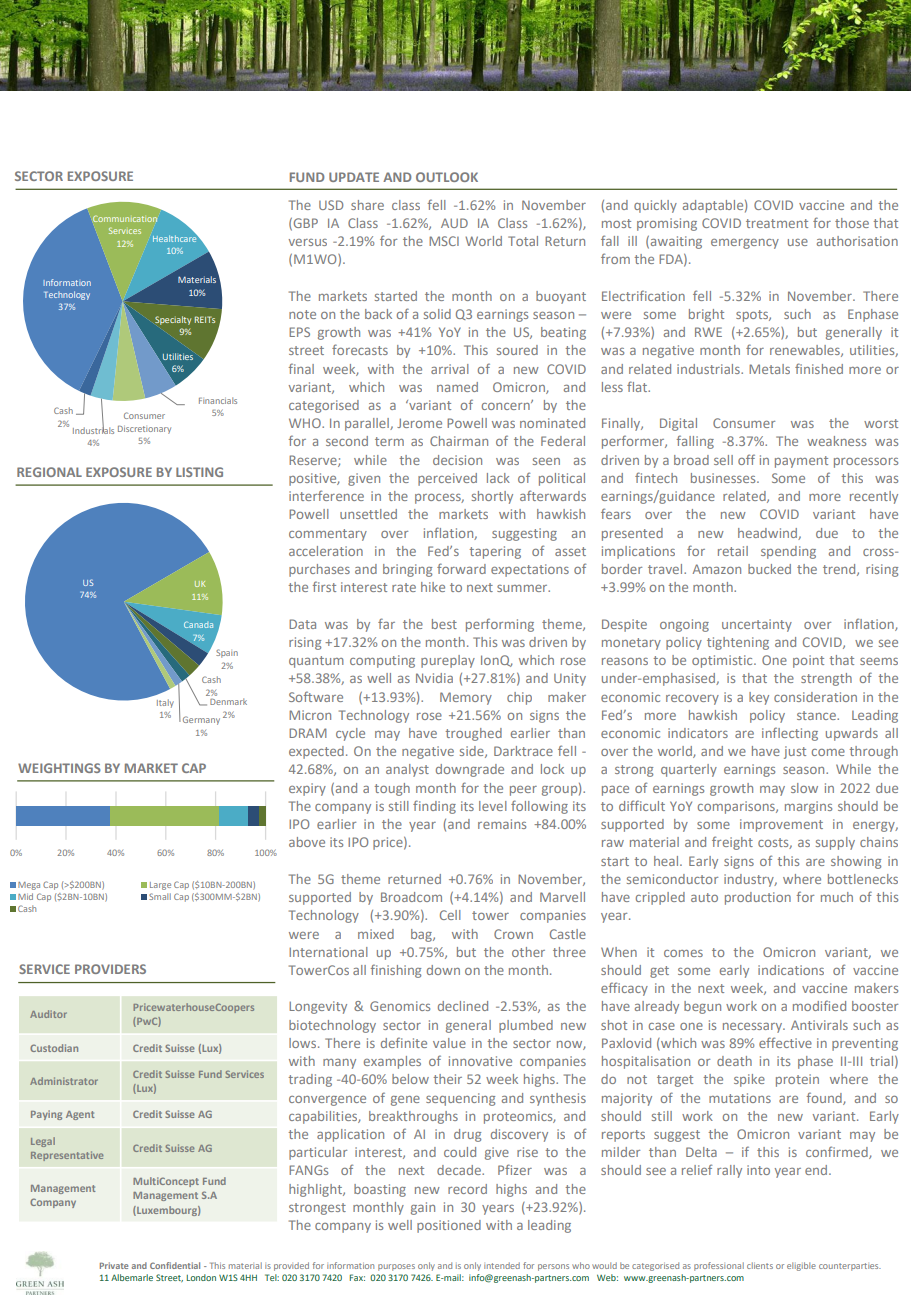  I want to click on Canada, so click(198, 624).
